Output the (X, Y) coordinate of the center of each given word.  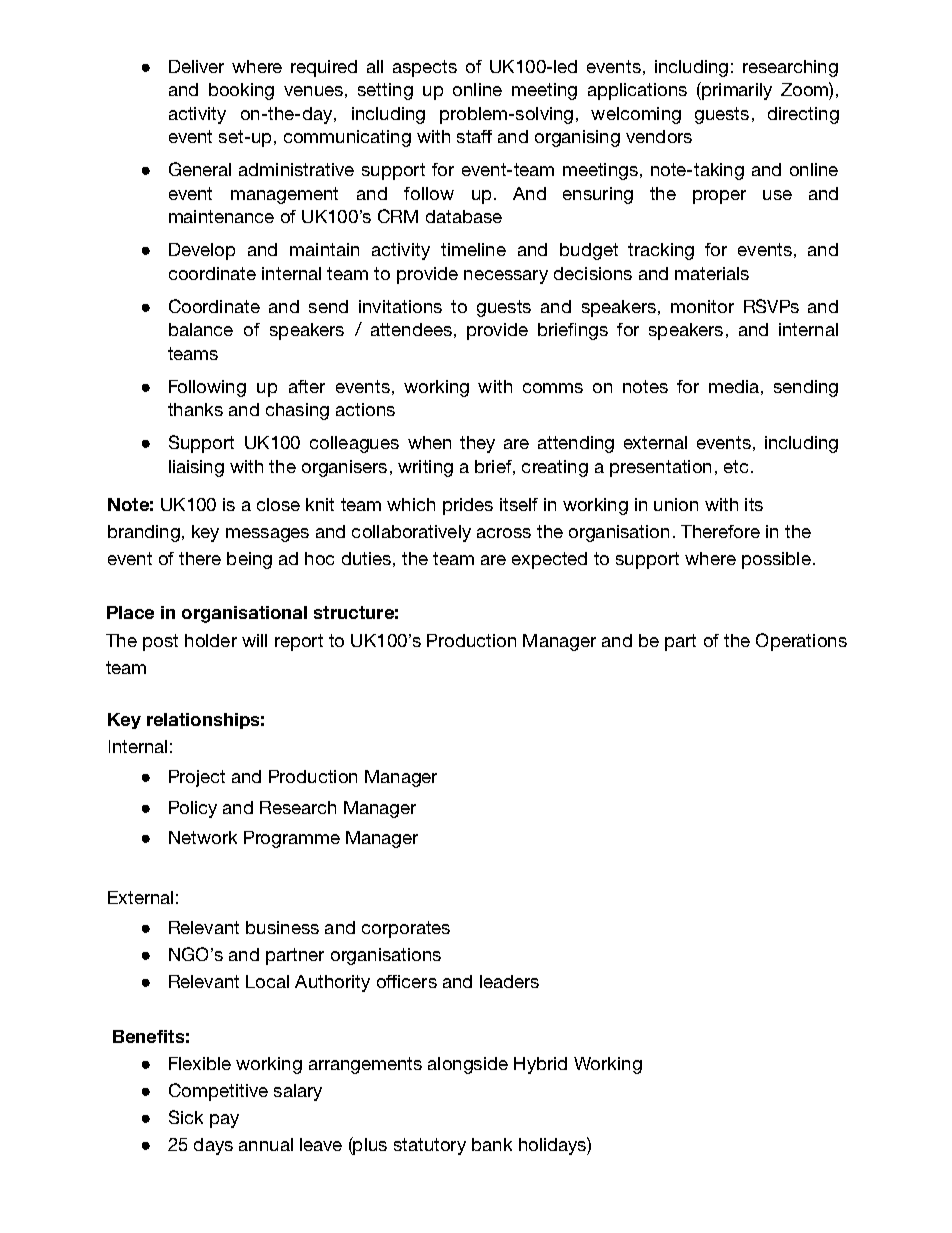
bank (492, 1144)
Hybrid (540, 1065)
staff (474, 136)
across (504, 533)
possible (776, 560)
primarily (736, 91)
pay (224, 1121)
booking (241, 91)
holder (211, 640)
